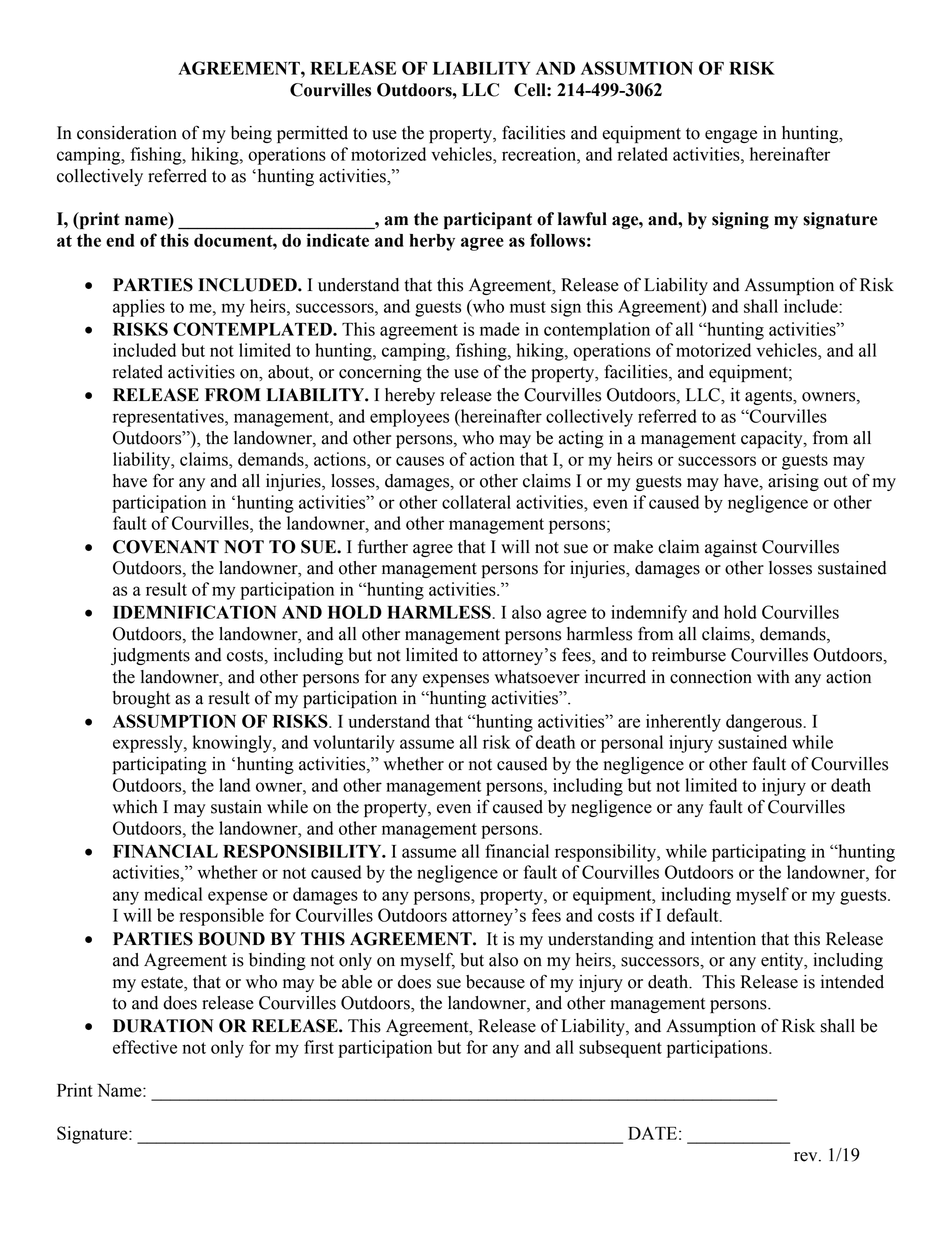 The width and height of the screenshot is (952, 1233). What do you see at coordinates (145, 1047) in the screenshot?
I see `effective` at bounding box center [145, 1047].
